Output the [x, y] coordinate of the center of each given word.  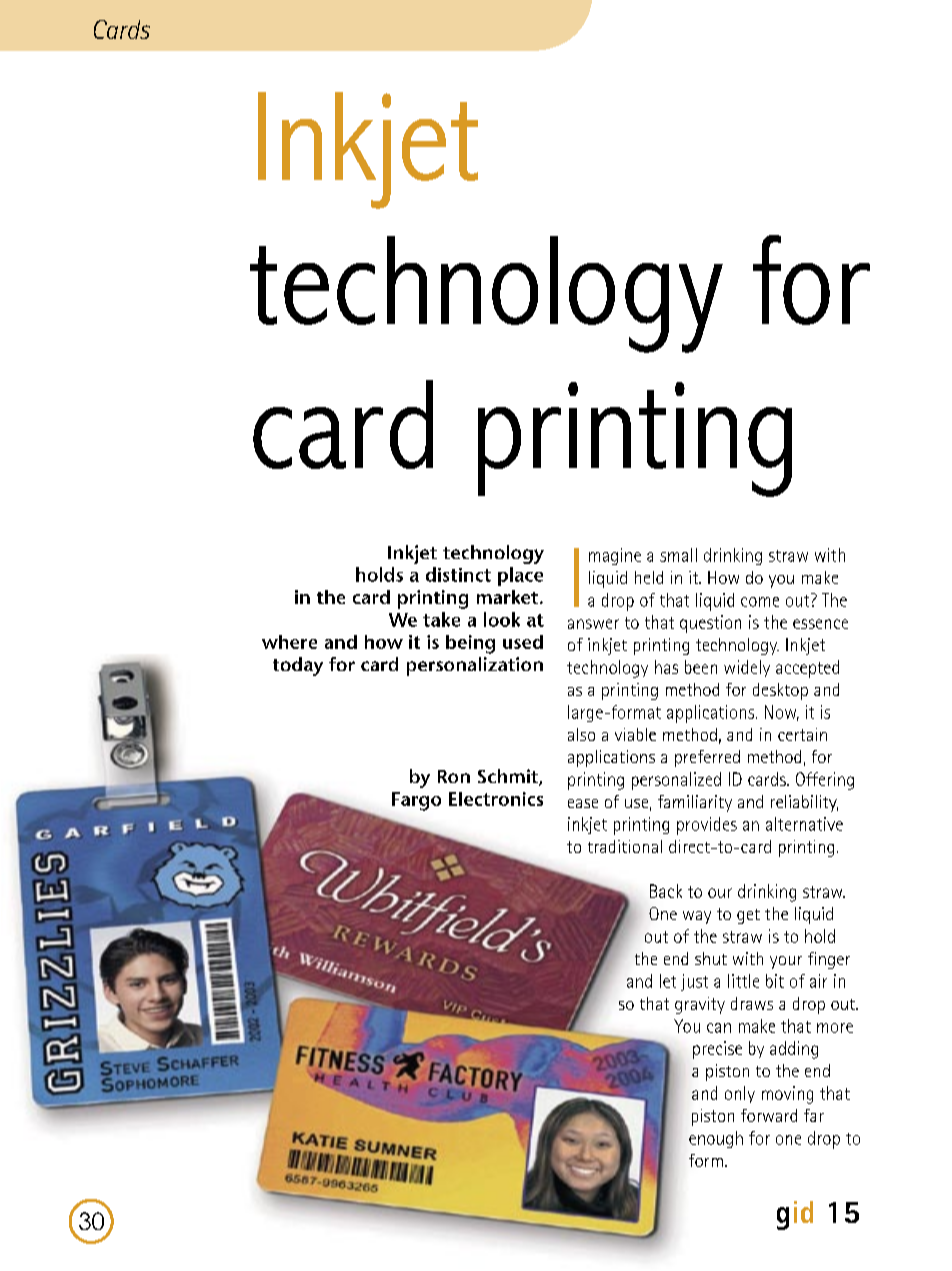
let [668, 981]
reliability [804, 803]
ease [583, 803]
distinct [458, 574]
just [694, 982]
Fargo [416, 801]
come [760, 602]
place [520, 576]
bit [775, 981]
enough [716, 1139]
